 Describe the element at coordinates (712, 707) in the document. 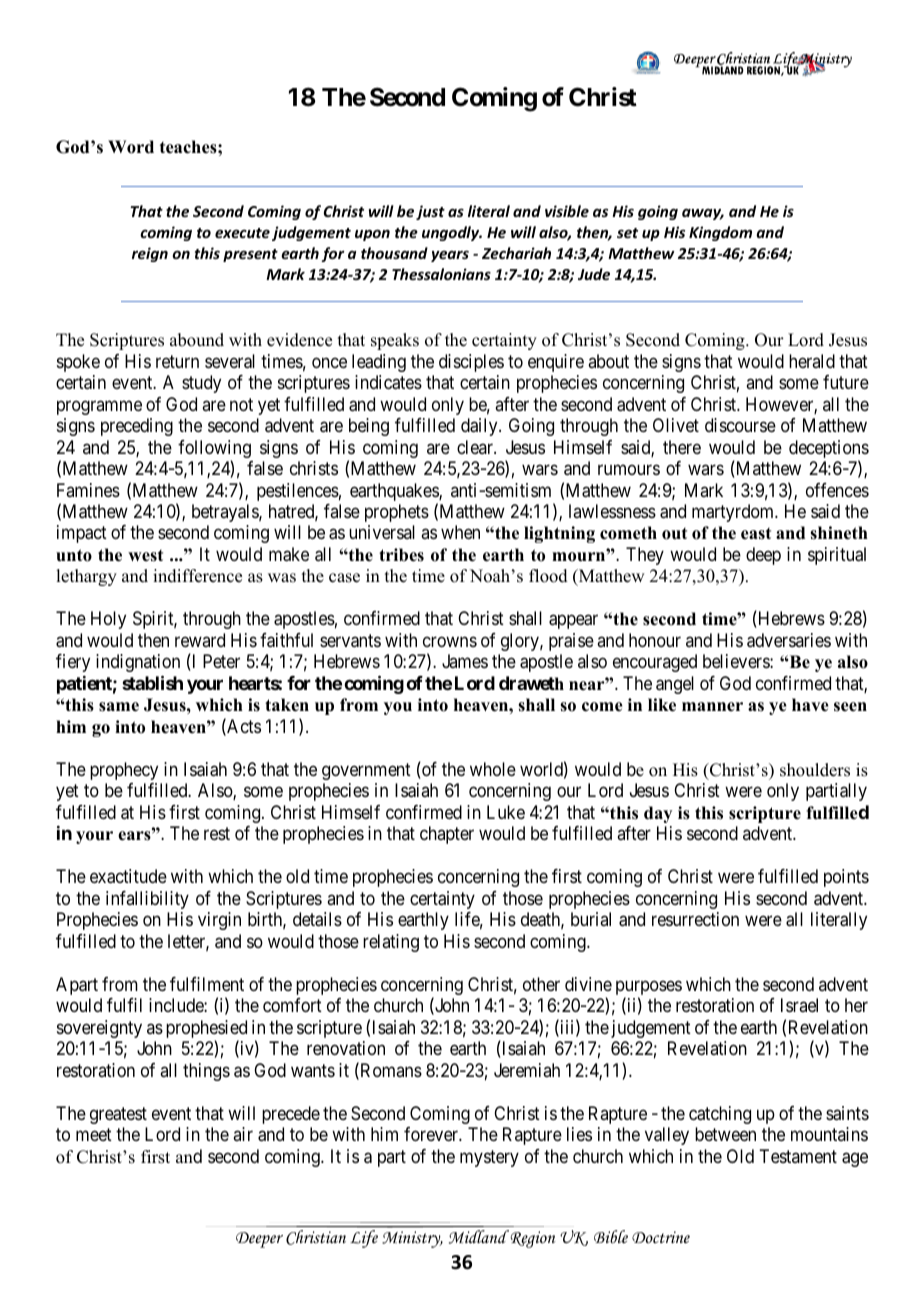

I see `manner` at that location.
